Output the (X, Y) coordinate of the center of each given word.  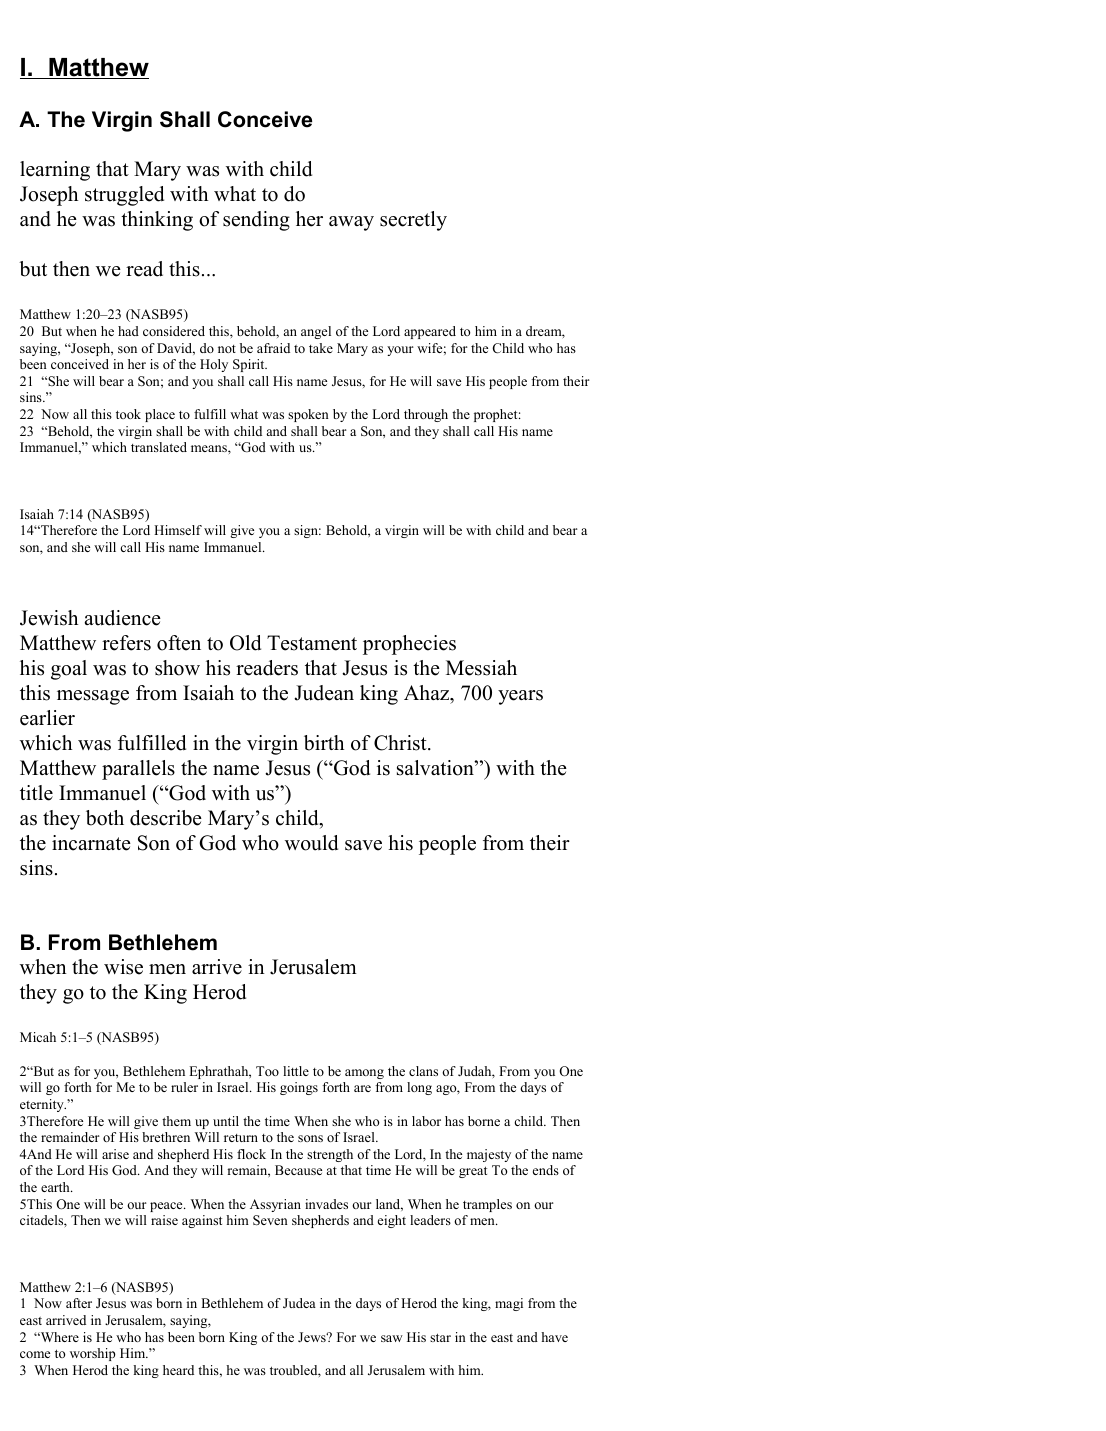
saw (392, 1338)
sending (256, 221)
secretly (413, 221)
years (520, 697)
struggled (124, 196)
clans (423, 1071)
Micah (38, 1037)
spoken (308, 415)
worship (93, 1354)
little (296, 1071)
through (426, 415)
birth (324, 743)
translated (159, 447)
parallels (138, 770)
